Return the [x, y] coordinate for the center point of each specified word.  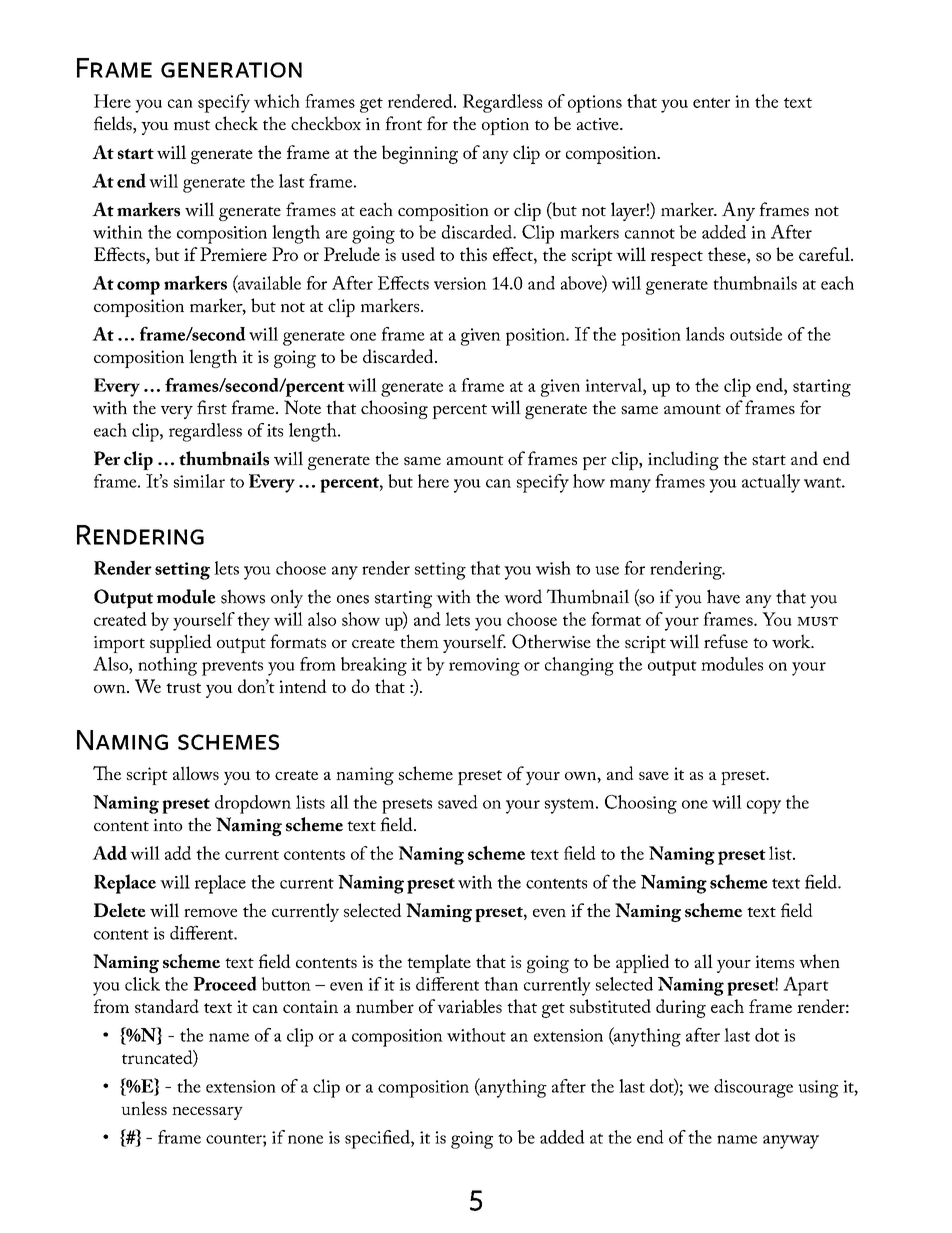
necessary [207, 1113]
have [723, 596]
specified [378, 1139]
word [523, 596]
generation [231, 70]
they [253, 621]
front [403, 123]
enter [711, 102]
